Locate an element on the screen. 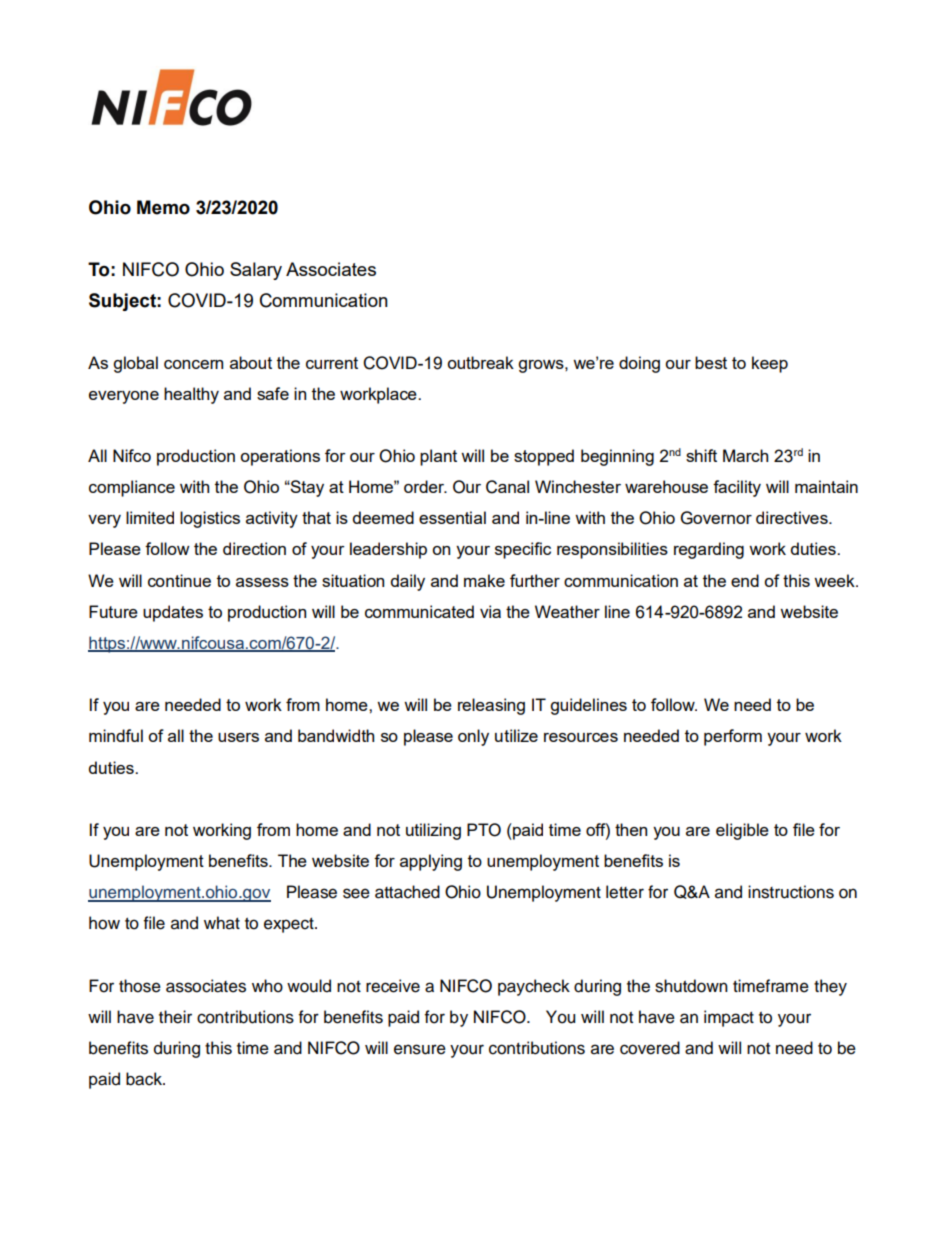 The height and width of the screenshot is (1233, 952). best is located at coordinates (711, 362).
